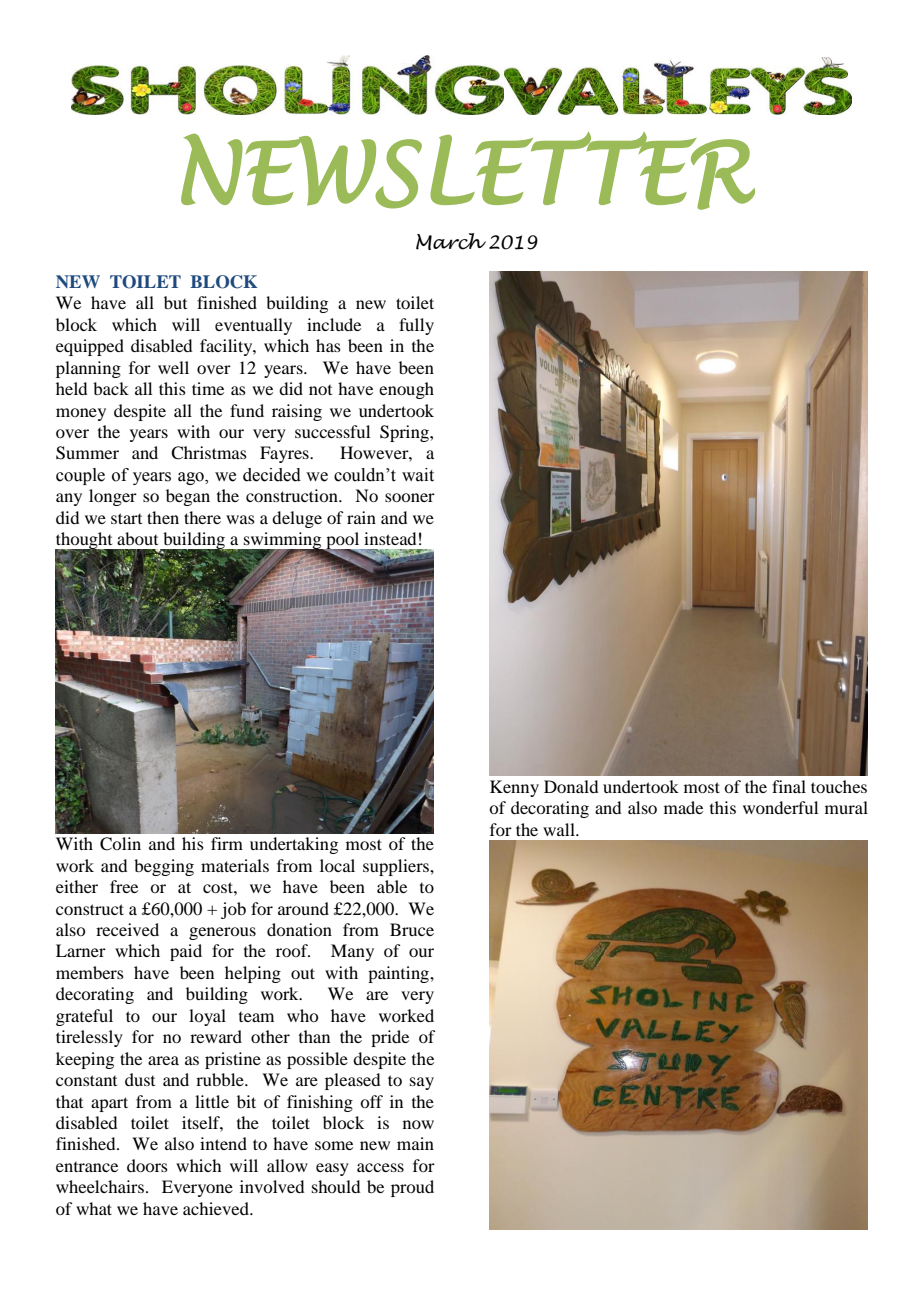 The height and width of the document is (1308, 924). I want to click on but, so click(175, 302).
